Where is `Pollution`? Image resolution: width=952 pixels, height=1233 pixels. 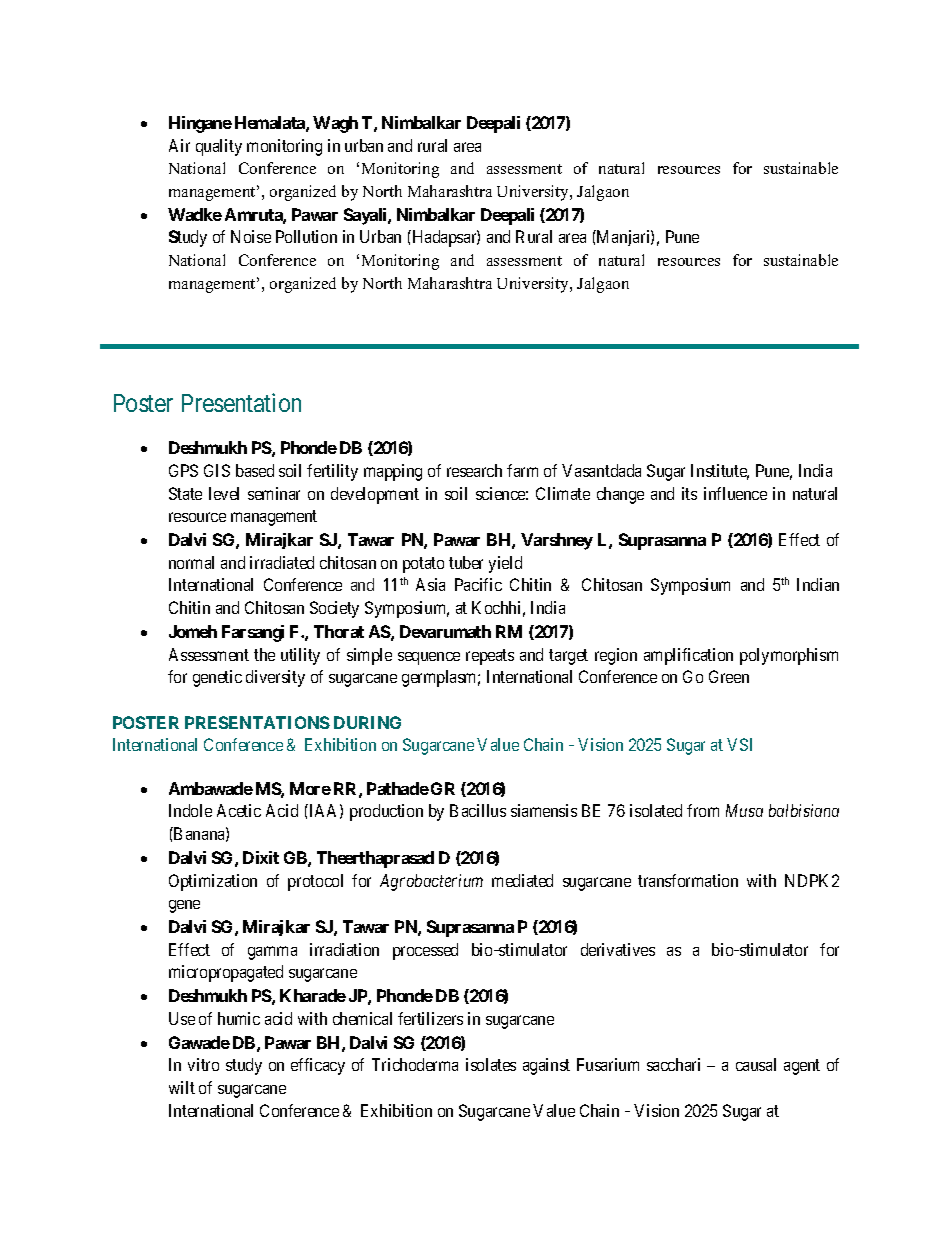 Pollution is located at coordinates (306, 236).
